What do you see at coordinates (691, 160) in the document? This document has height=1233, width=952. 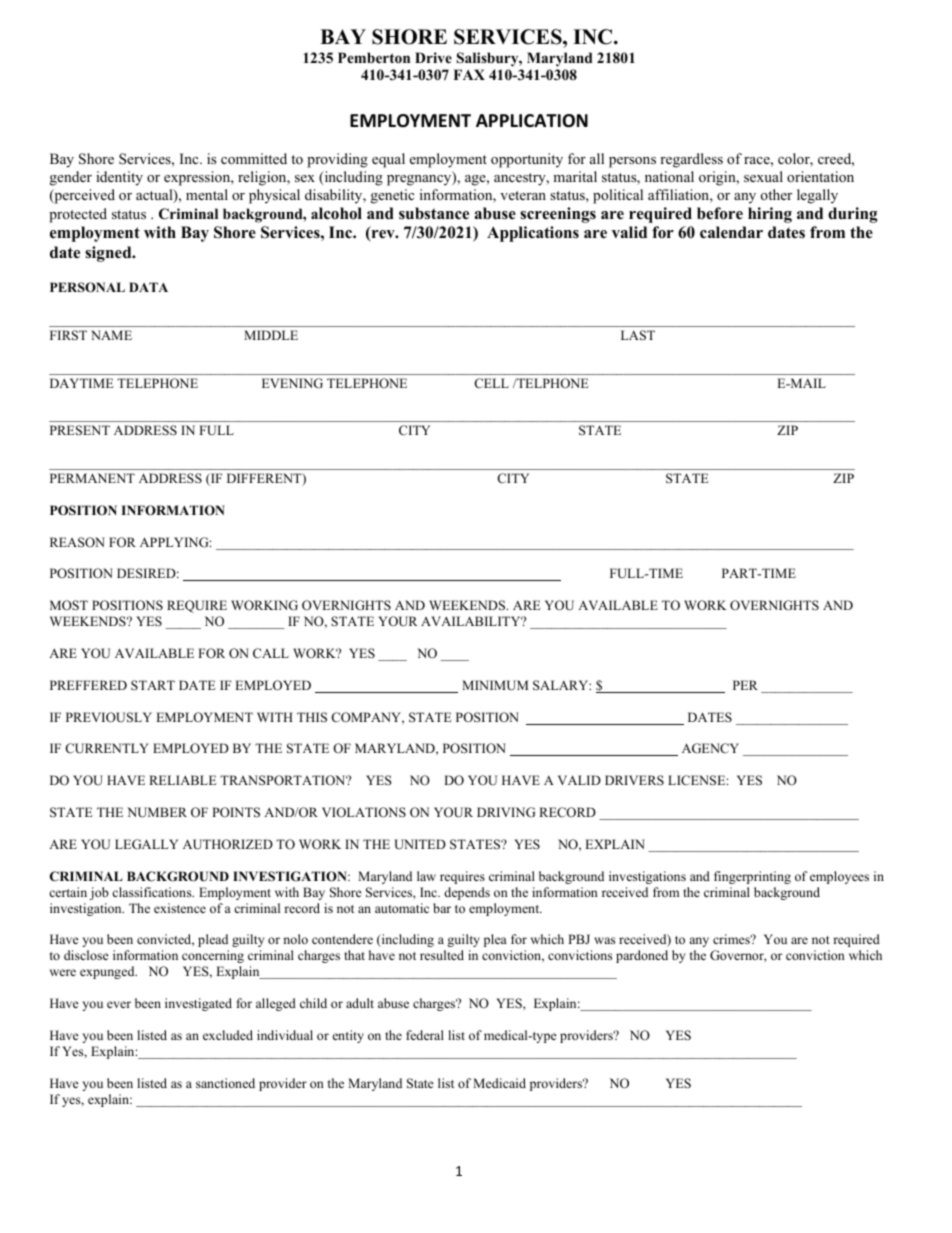 I see `regardless` at bounding box center [691, 160].
